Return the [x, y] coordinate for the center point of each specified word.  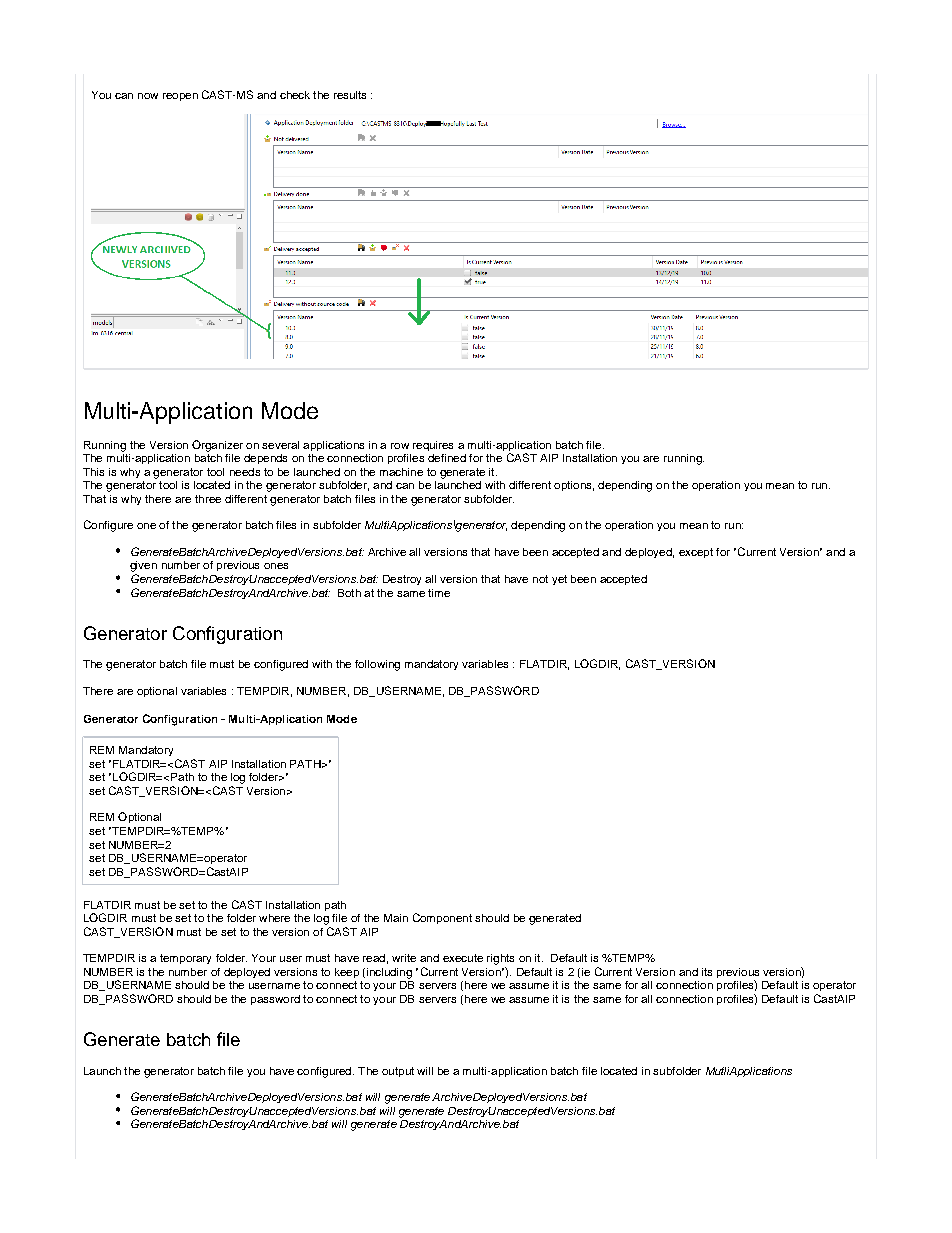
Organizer [217, 446]
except [696, 553]
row [400, 446]
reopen [180, 97]
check [295, 95]
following [377, 665]
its [707, 972]
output [398, 1072]
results [350, 95]
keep [347, 973]
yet [559, 580]
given [143, 568]
